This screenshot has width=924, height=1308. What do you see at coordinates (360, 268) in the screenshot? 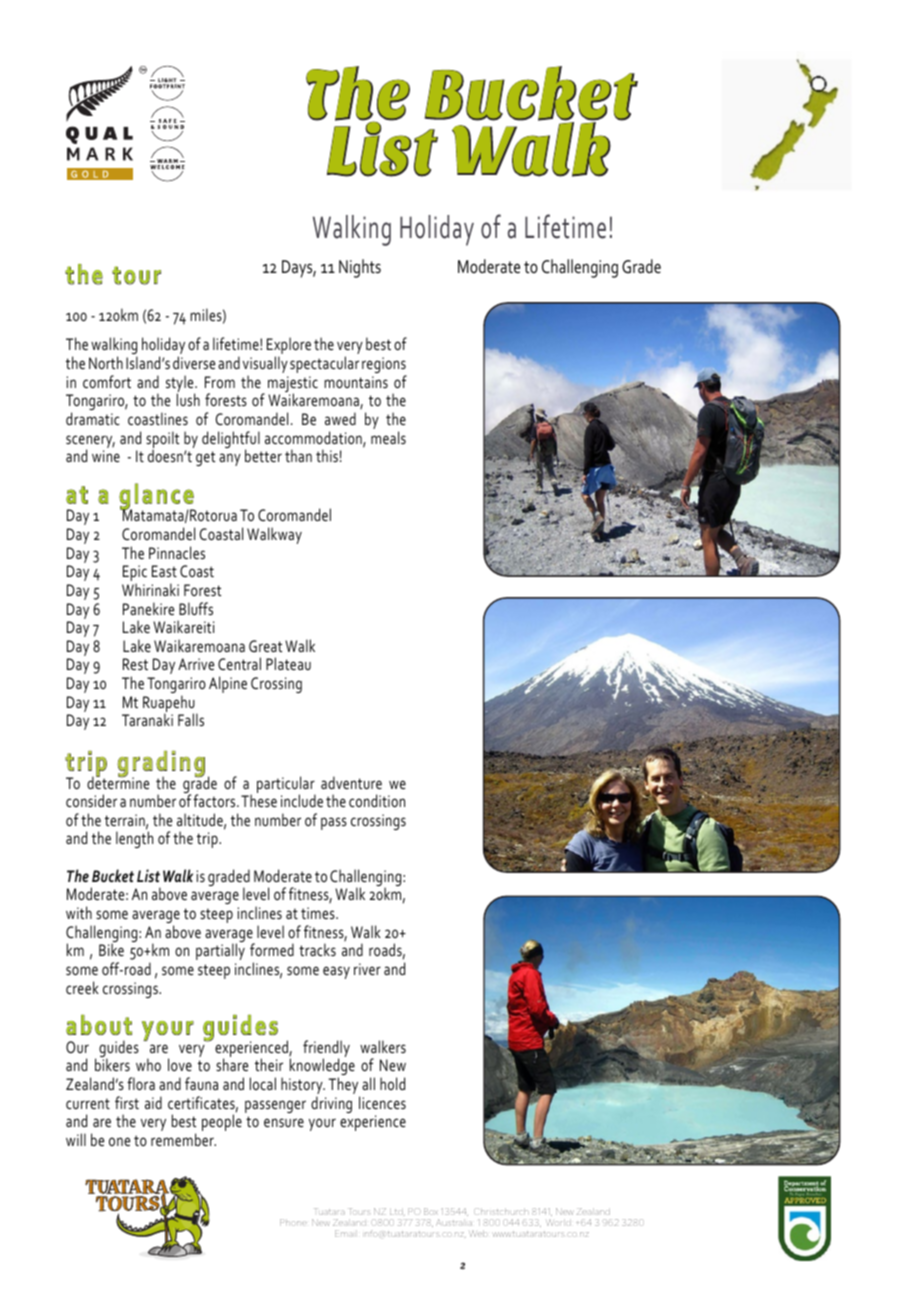
I see `Nights` at bounding box center [360, 268].
